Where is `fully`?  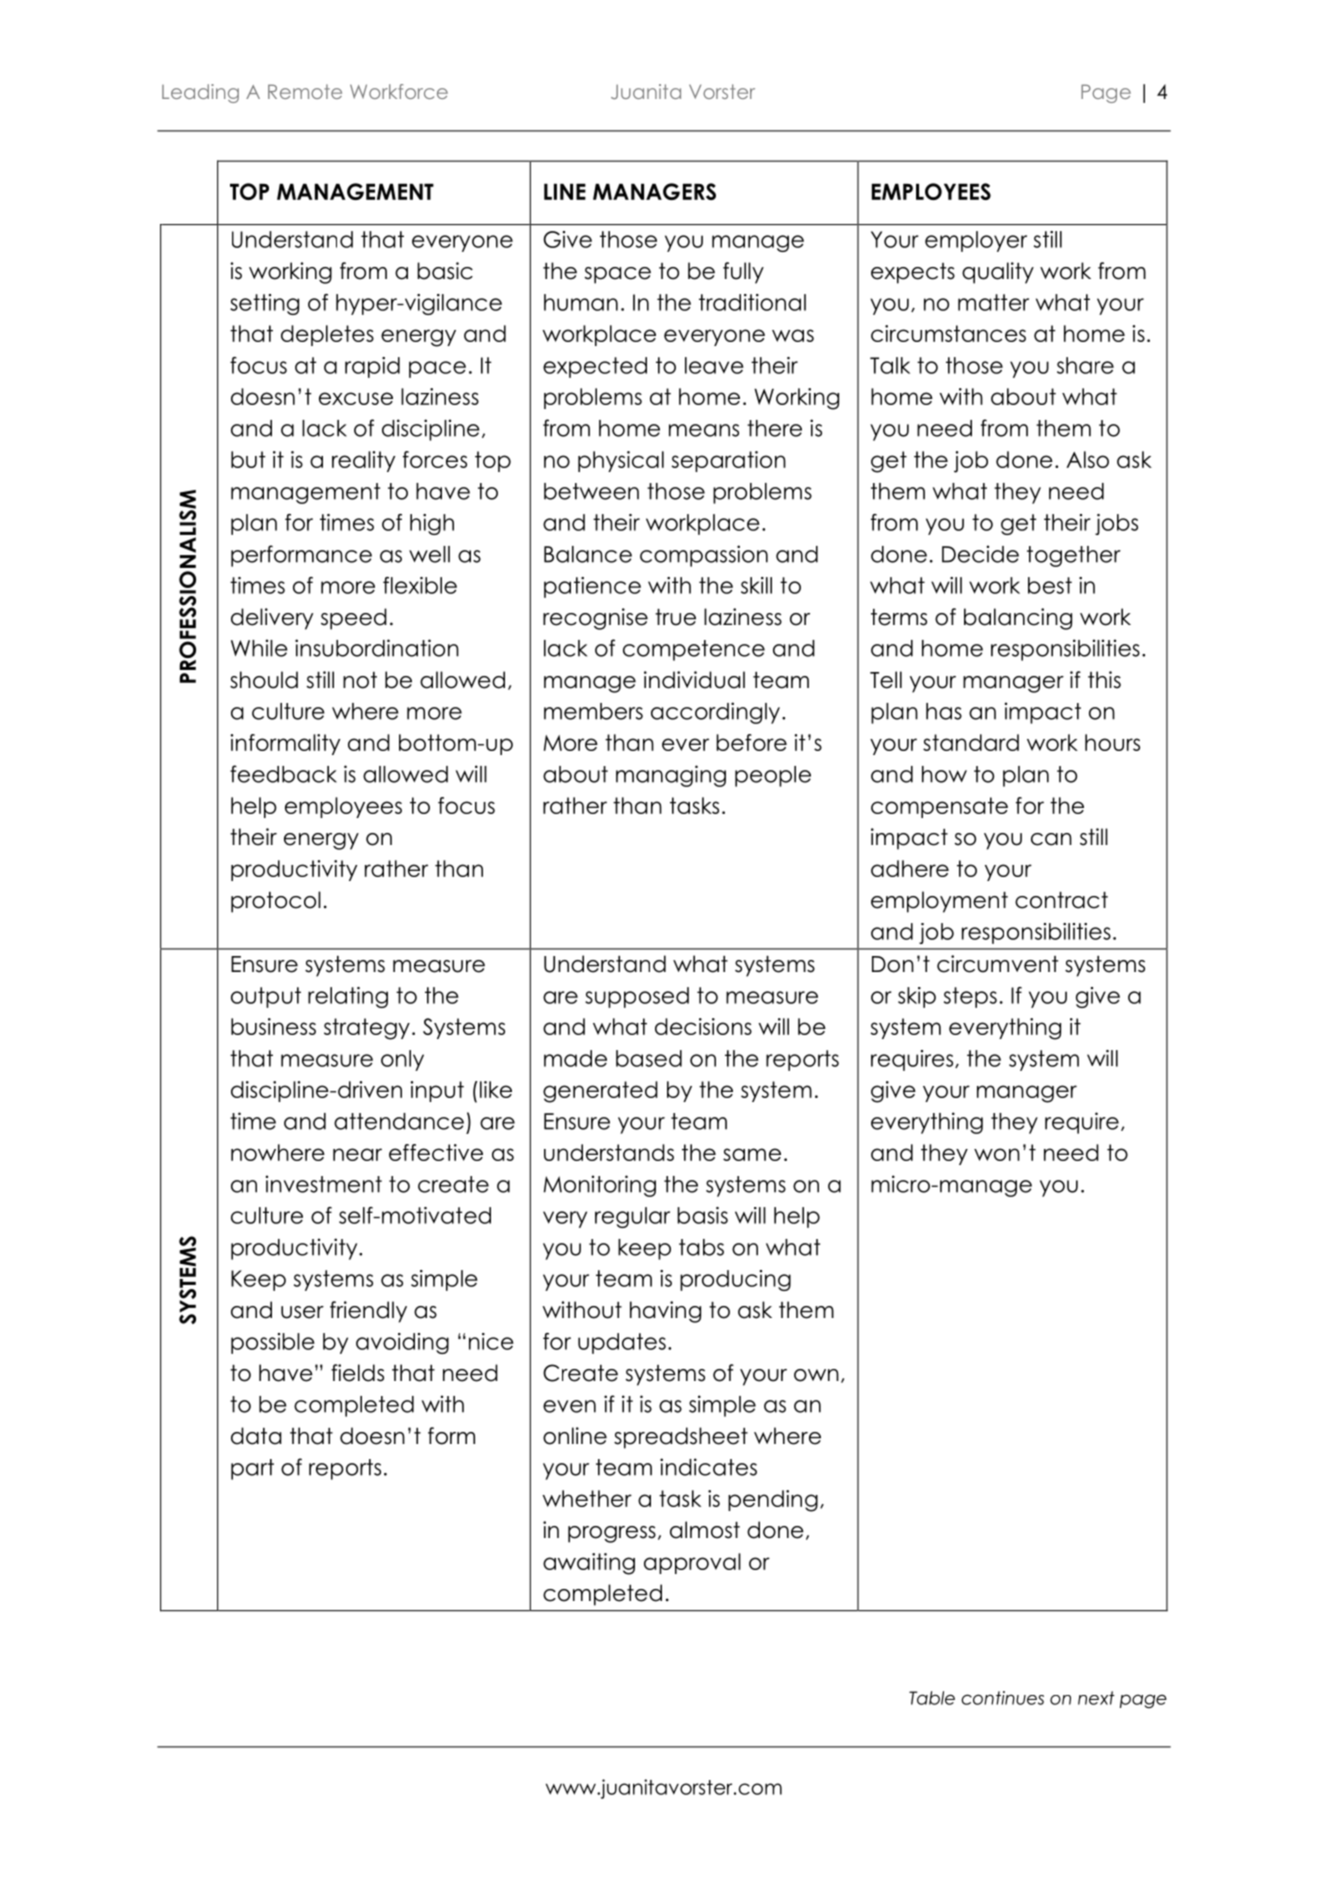
fully is located at coordinates (743, 273).
